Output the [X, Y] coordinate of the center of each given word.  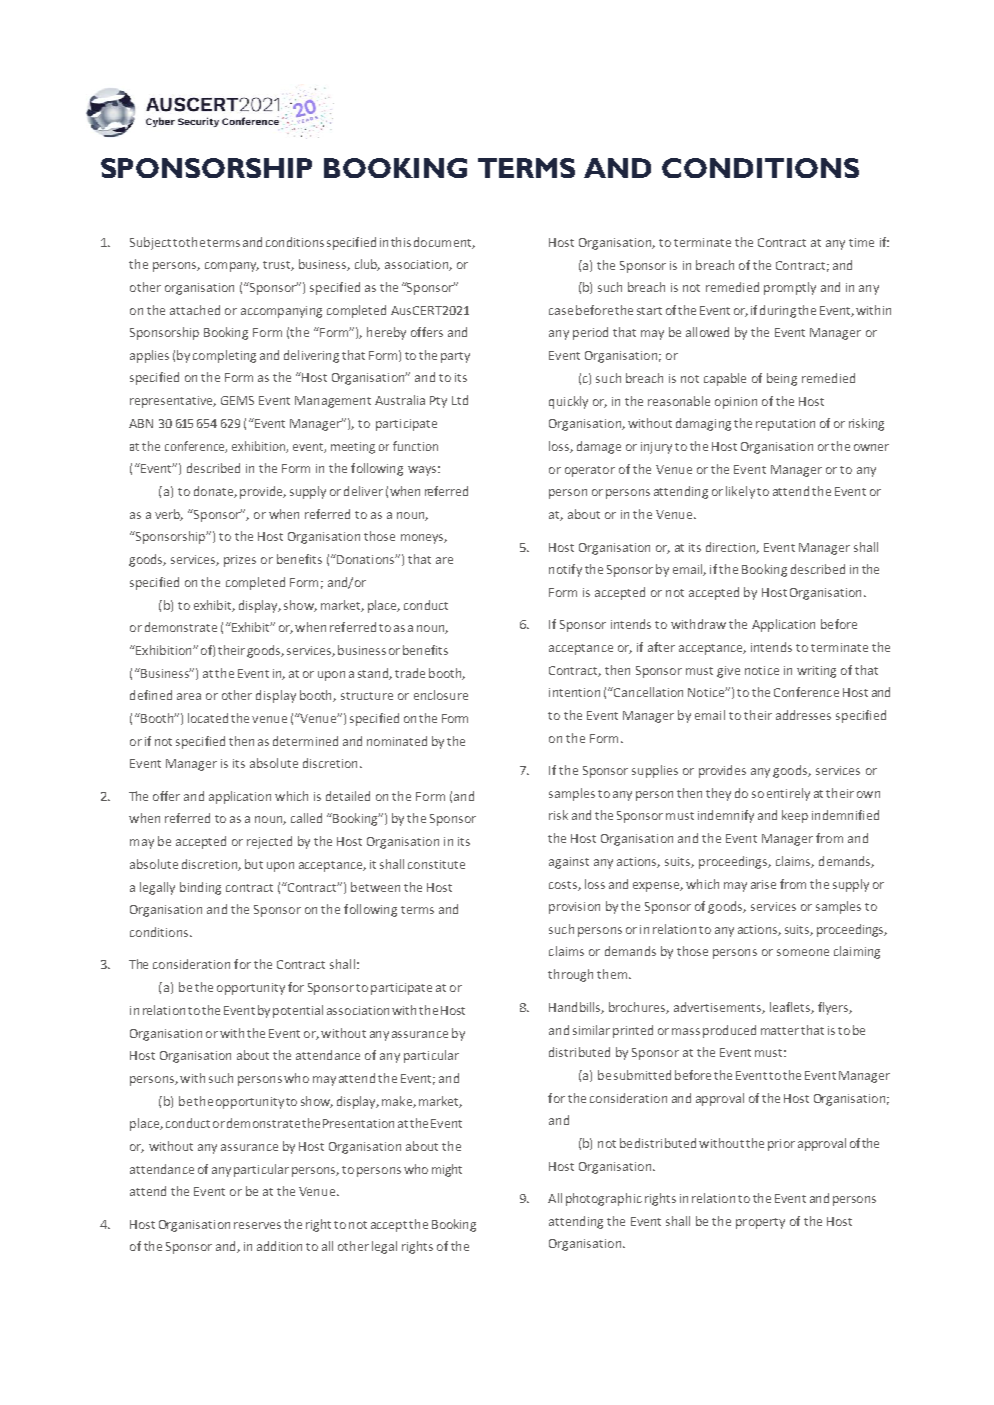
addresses [803, 715]
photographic [604, 1199]
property [760, 1223]
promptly [790, 288]
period [590, 333]
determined [305, 741]
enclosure [441, 695]
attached [195, 310]
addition [279, 1246]
